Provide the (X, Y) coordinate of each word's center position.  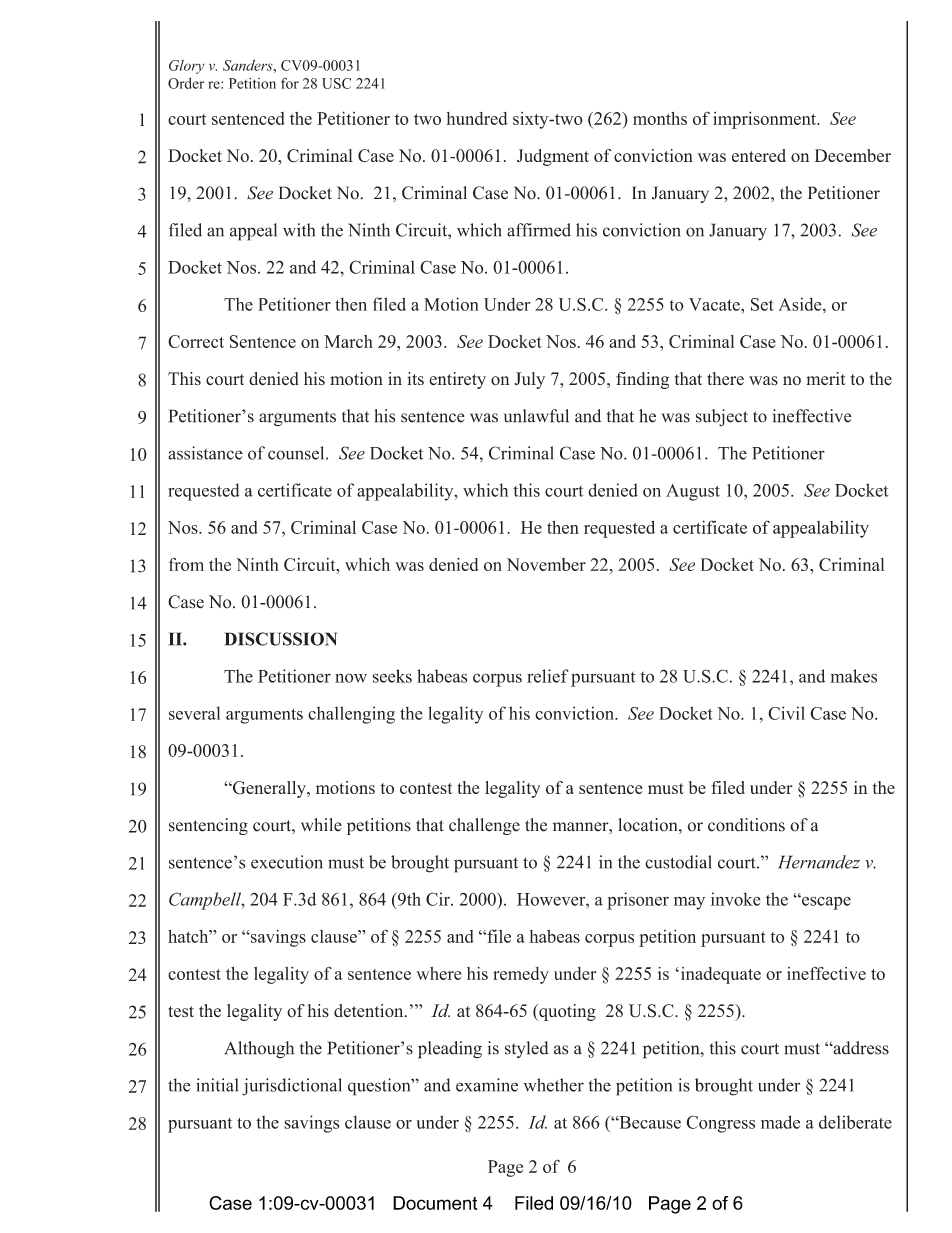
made (780, 1122)
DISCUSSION (281, 639)
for (290, 83)
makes (853, 676)
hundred (477, 118)
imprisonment (766, 120)
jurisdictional (292, 1087)
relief (548, 676)
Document (435, 1203)
